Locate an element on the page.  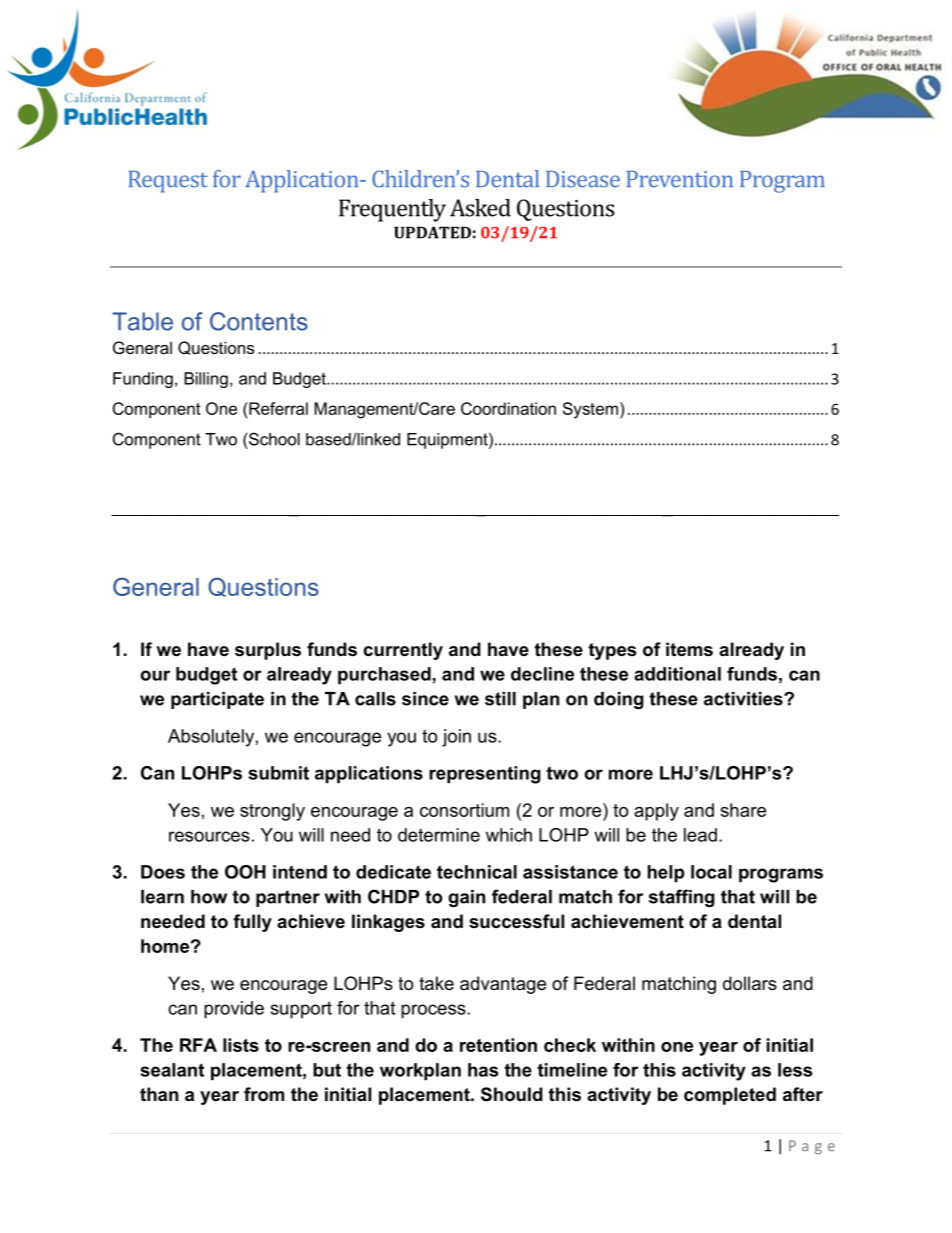
Contents is located at coordinates (259, 321).
